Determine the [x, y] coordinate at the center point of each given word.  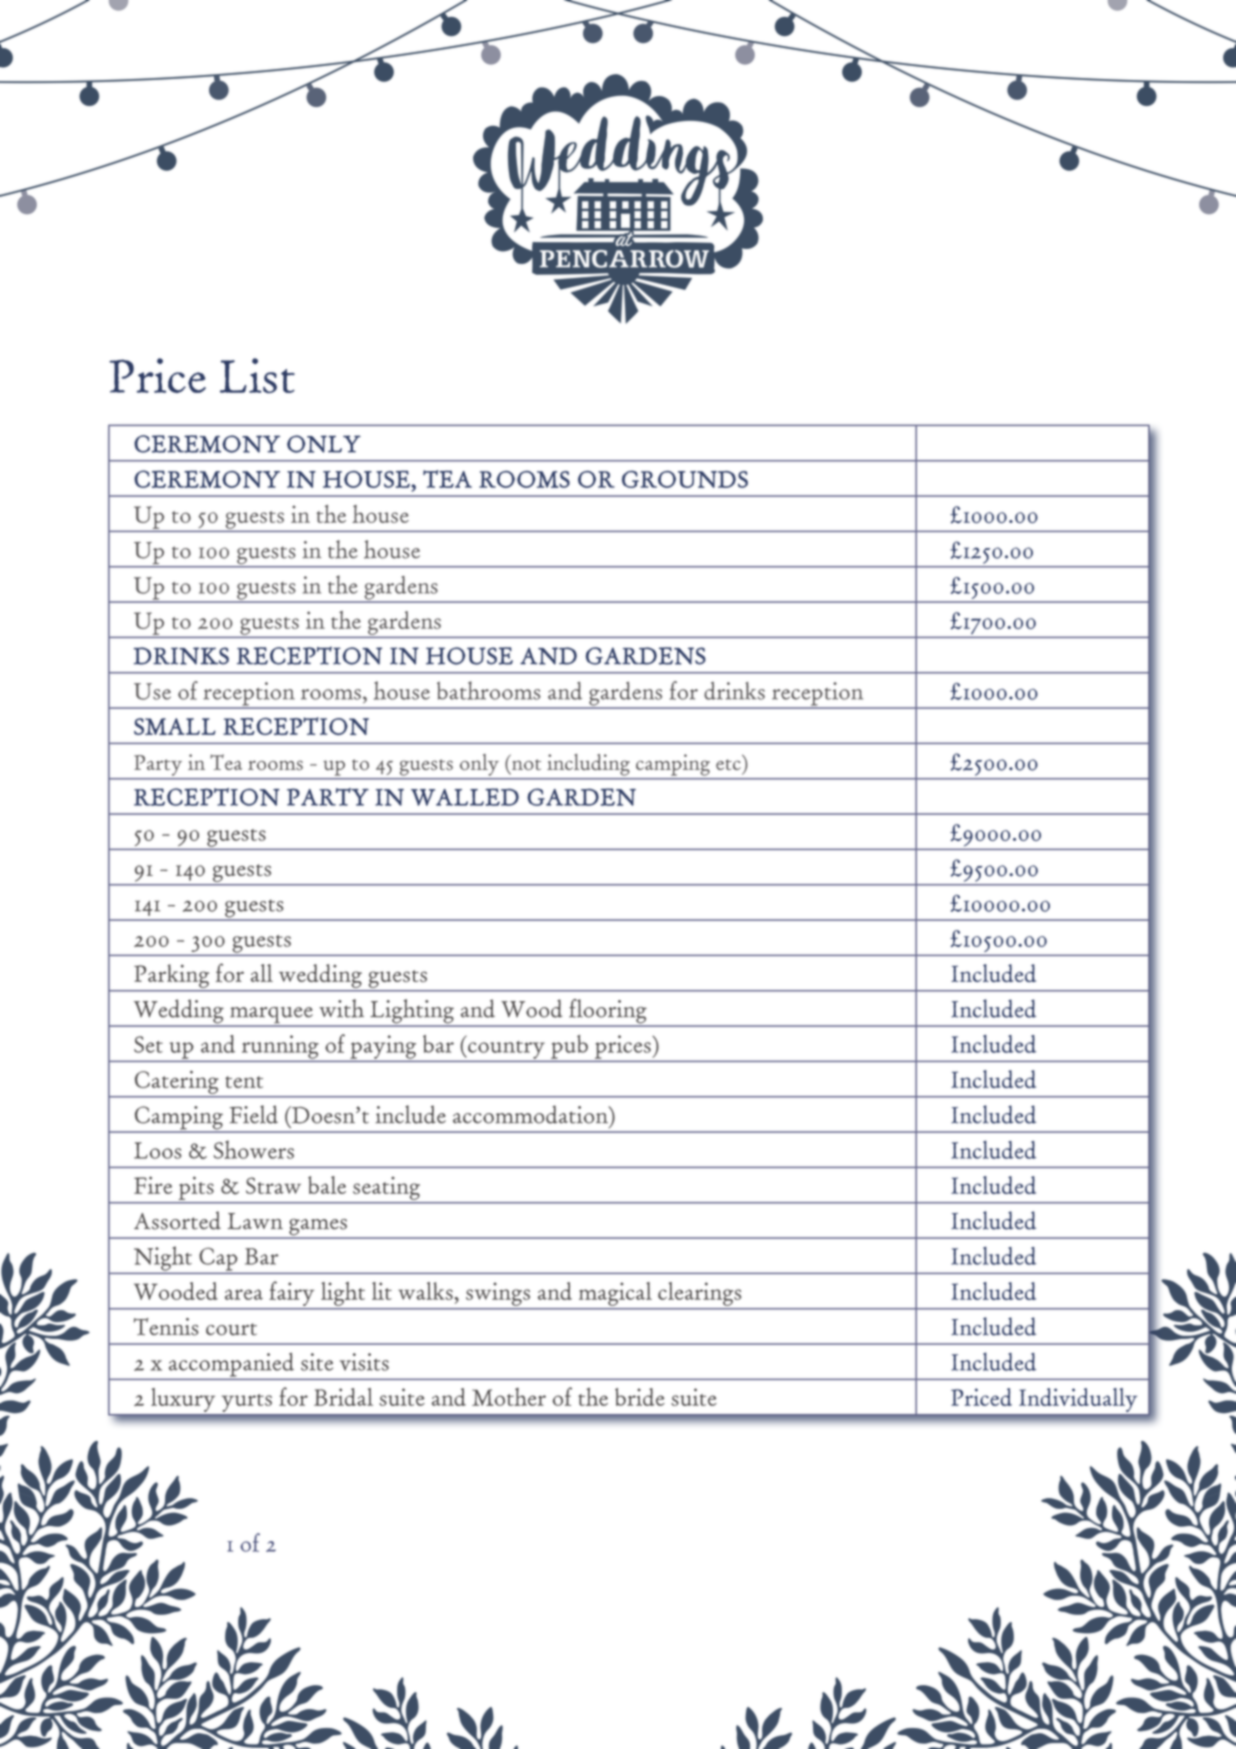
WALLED [465, 797]
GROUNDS [685, 479]
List [257, 375]
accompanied [231, 1365]
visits [364, 1362]
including [588, 765]
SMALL [175, 726]
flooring [608, 1012]
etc [728, 764]
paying [383, 1047]
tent [244, 1082]
